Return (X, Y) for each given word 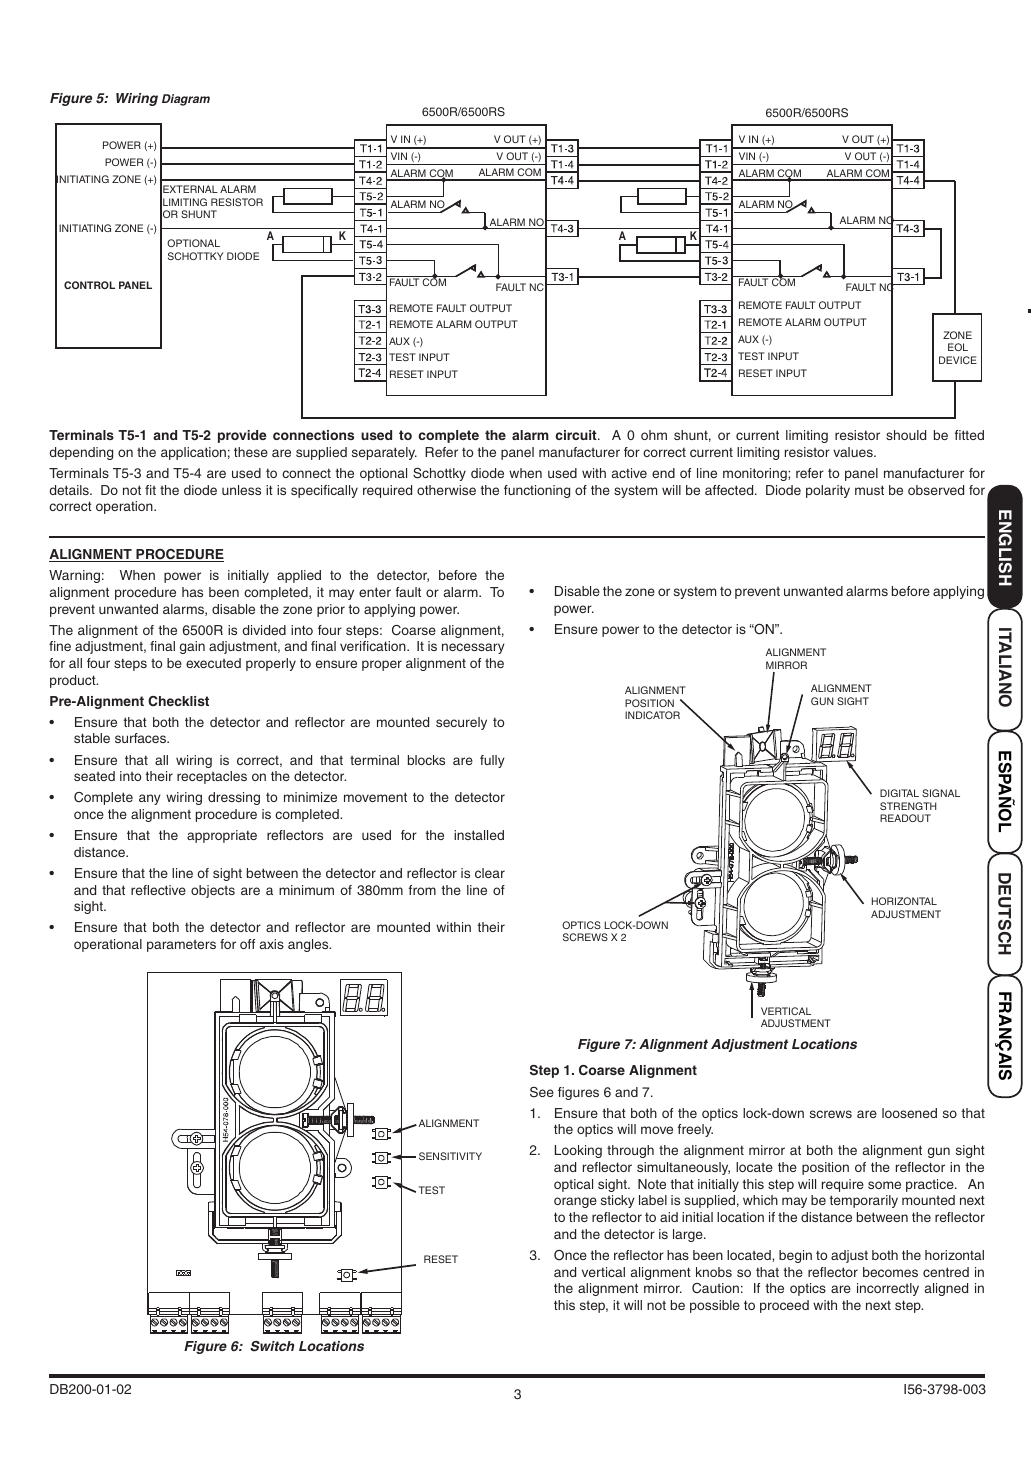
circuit (577, 435)
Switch (272, 1346)
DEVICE (958, 360)
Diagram (186, 100)
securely (461, 723)
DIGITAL (899, 793)
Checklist (178, 701)
